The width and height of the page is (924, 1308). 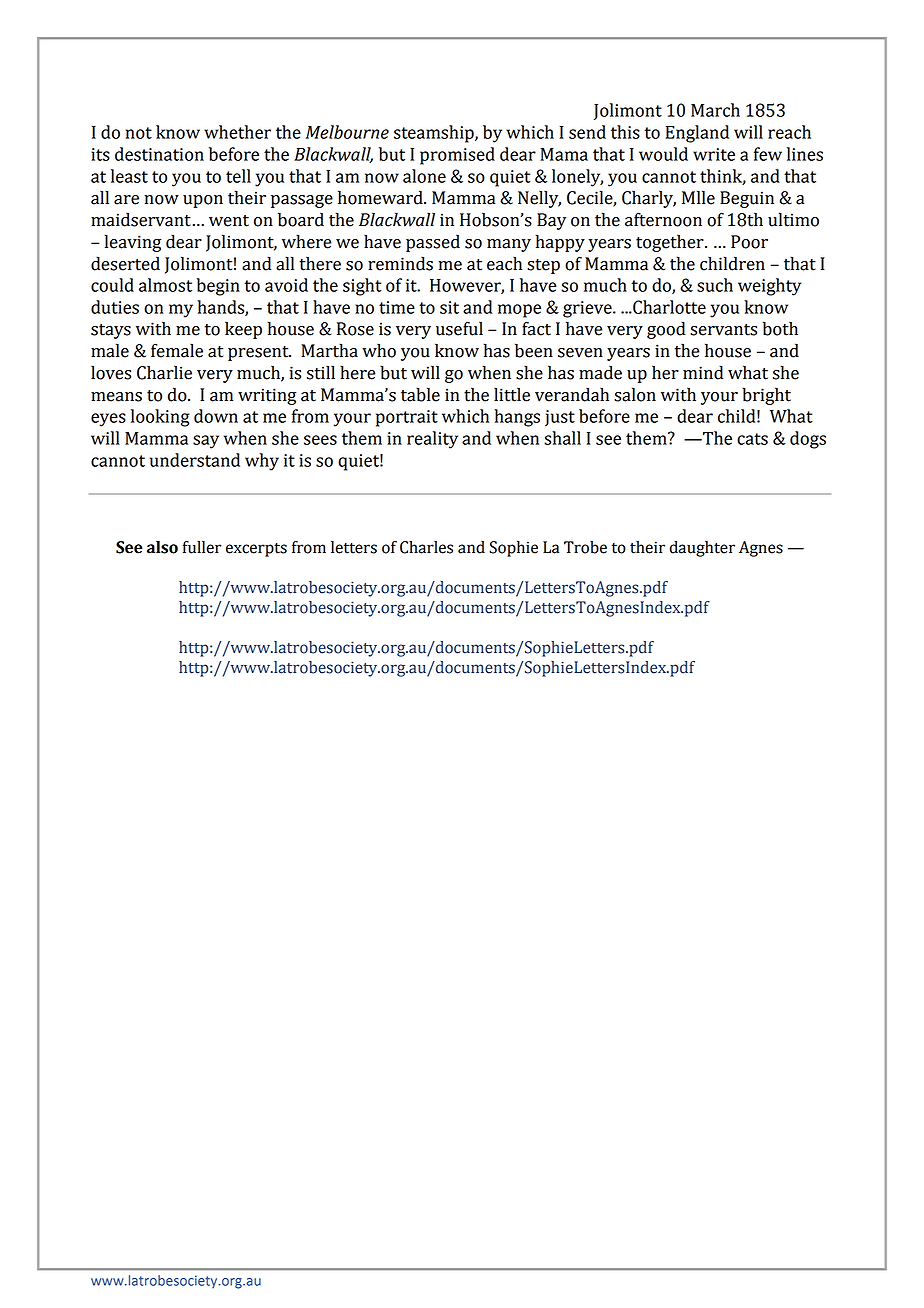 I want to click on whether, so click(x=237, y=132).
